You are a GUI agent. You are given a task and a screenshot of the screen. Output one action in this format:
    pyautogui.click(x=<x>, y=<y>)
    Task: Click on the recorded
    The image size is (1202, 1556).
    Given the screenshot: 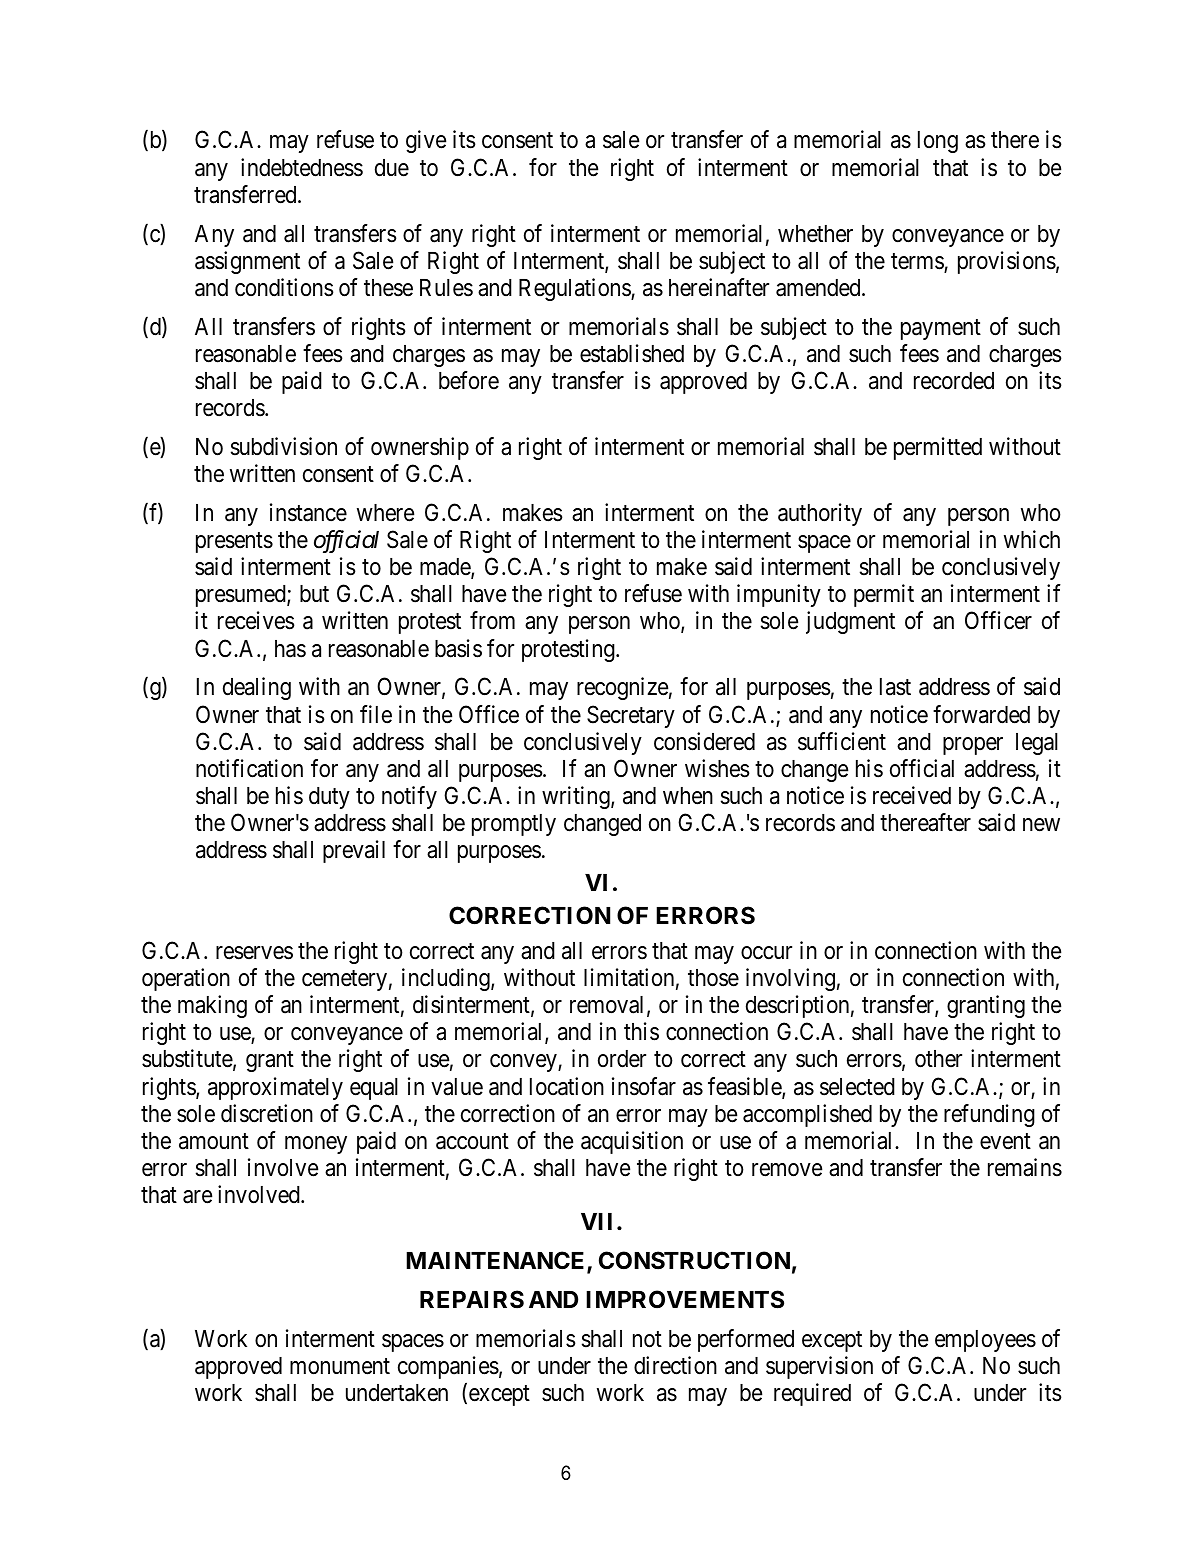 What is the action you would take?
    pyautogui.click(x=954, y=381)
